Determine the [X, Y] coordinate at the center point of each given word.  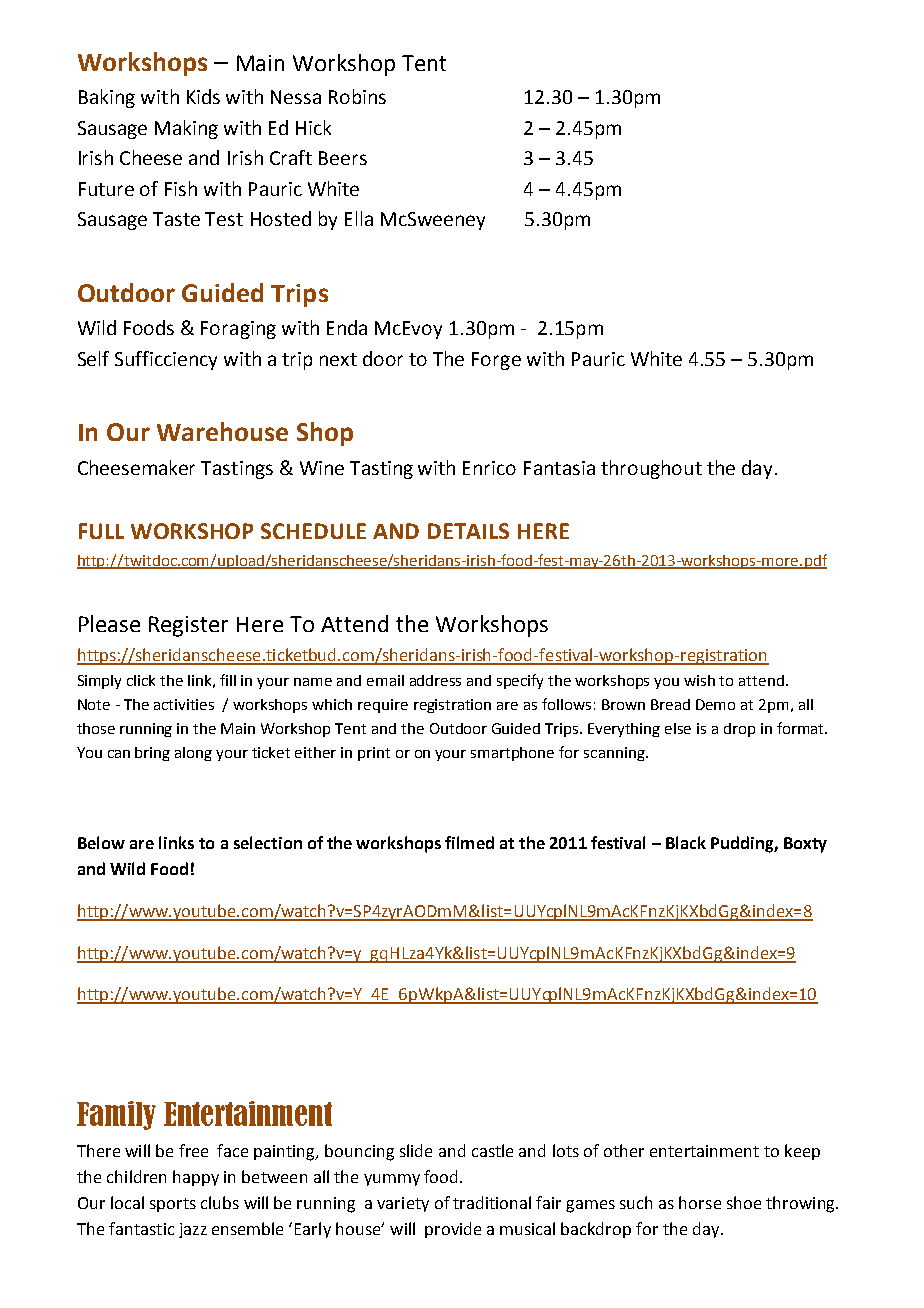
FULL [101, 531]
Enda [347, 327]
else [678, 728]
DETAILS [468, 531]
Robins [357, 96]
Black [686, 842]
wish [699, 680]
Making [186, 129]
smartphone [512, 754]
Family [116, 1115]
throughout [651, 469]
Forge [496, 361]
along [193, 754]
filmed [469, 842]
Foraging [238, 330]
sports [173, 1205]
